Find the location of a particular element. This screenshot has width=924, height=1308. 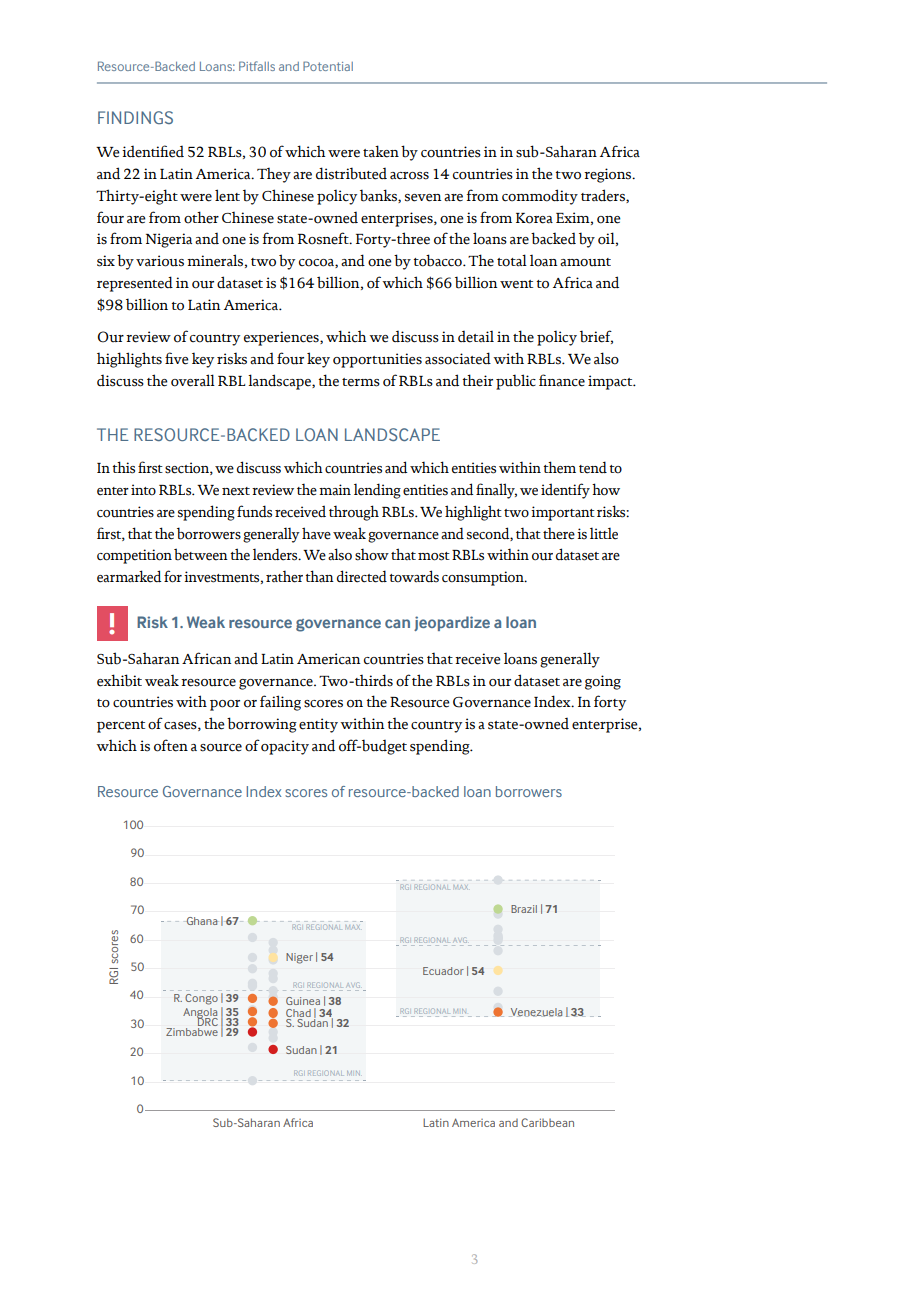

terms is located at coordinates (361, 382).
